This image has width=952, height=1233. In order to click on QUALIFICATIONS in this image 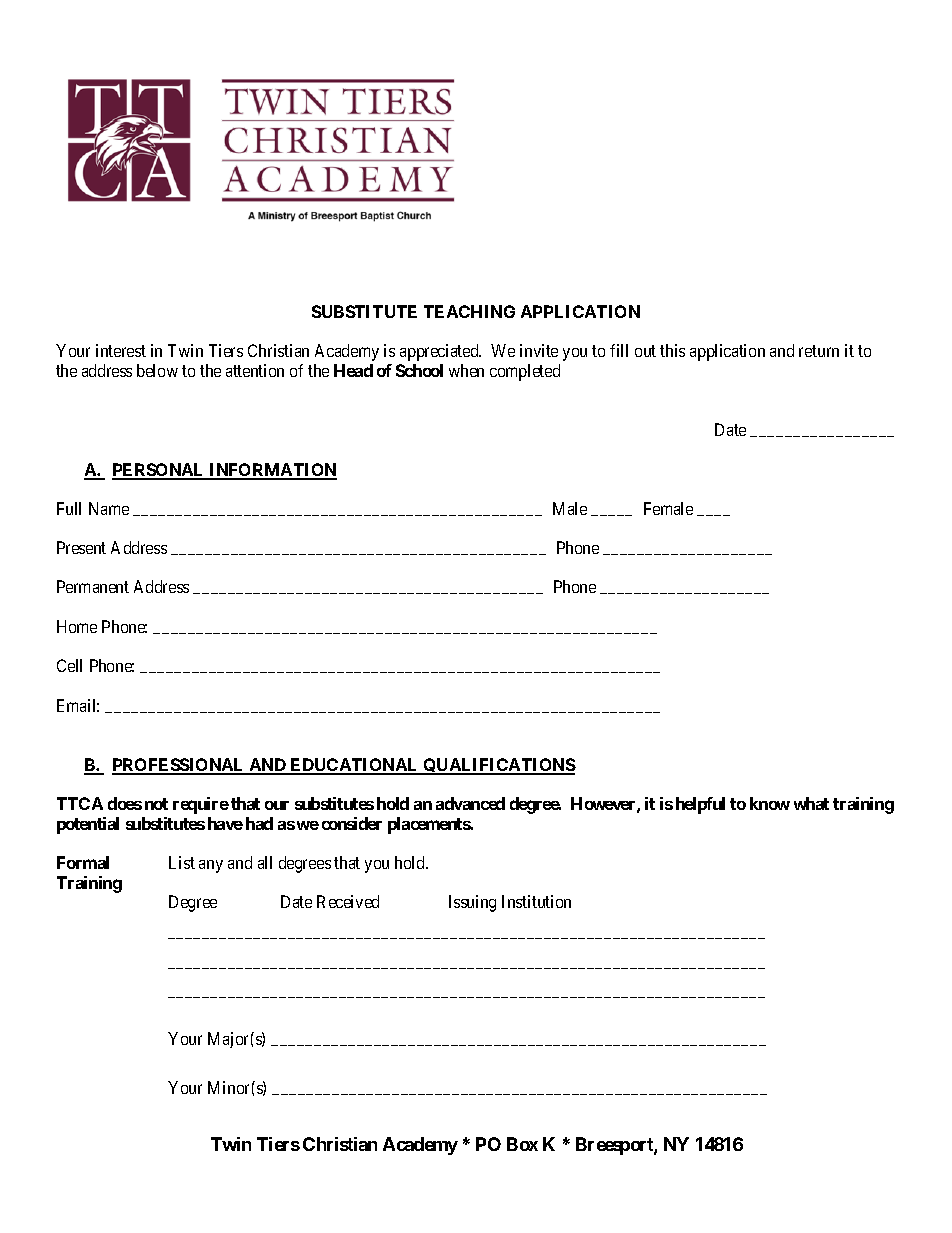, I will do `click(498, 766)`.
